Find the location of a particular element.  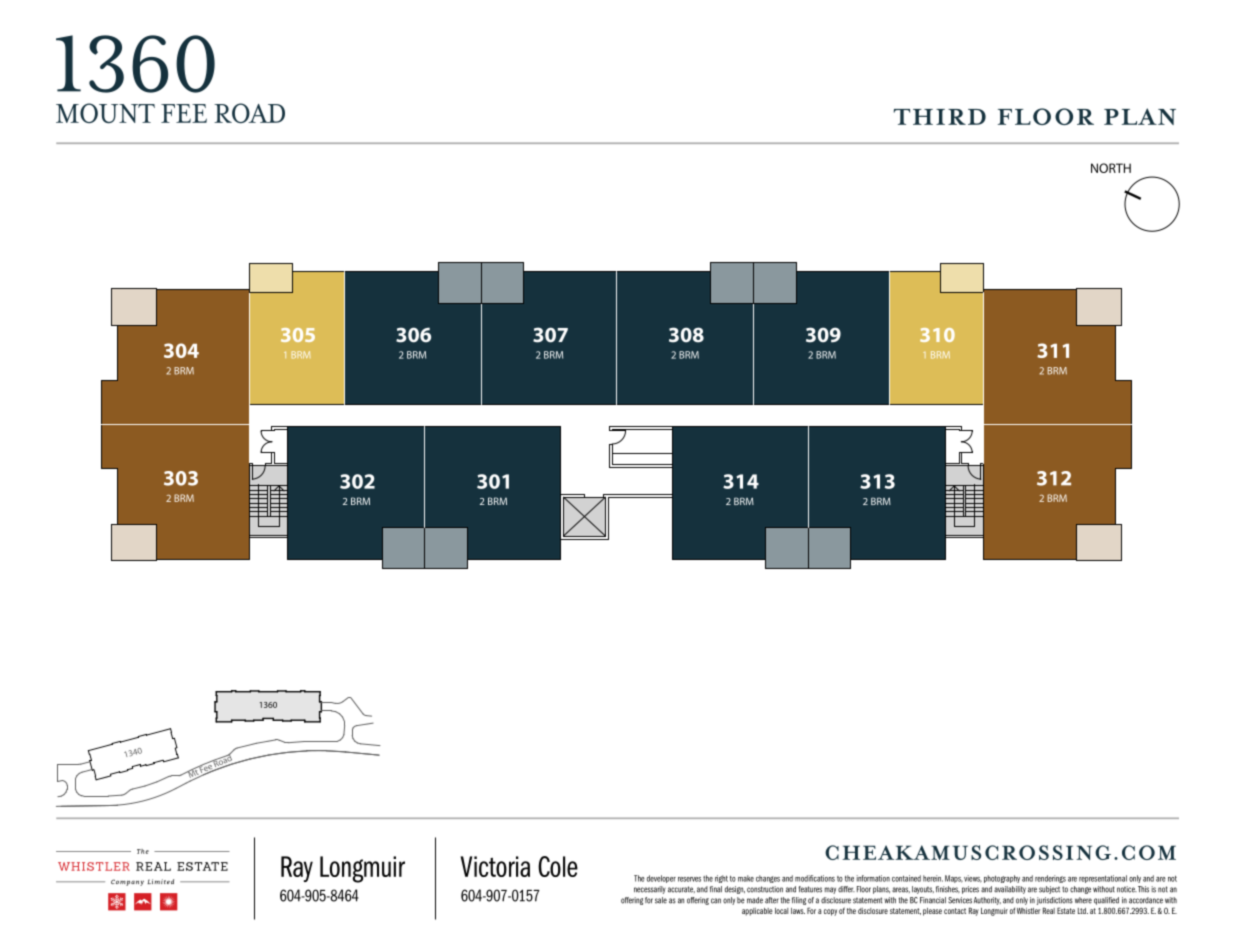

THIRD is located at coordinates (940, 117).
